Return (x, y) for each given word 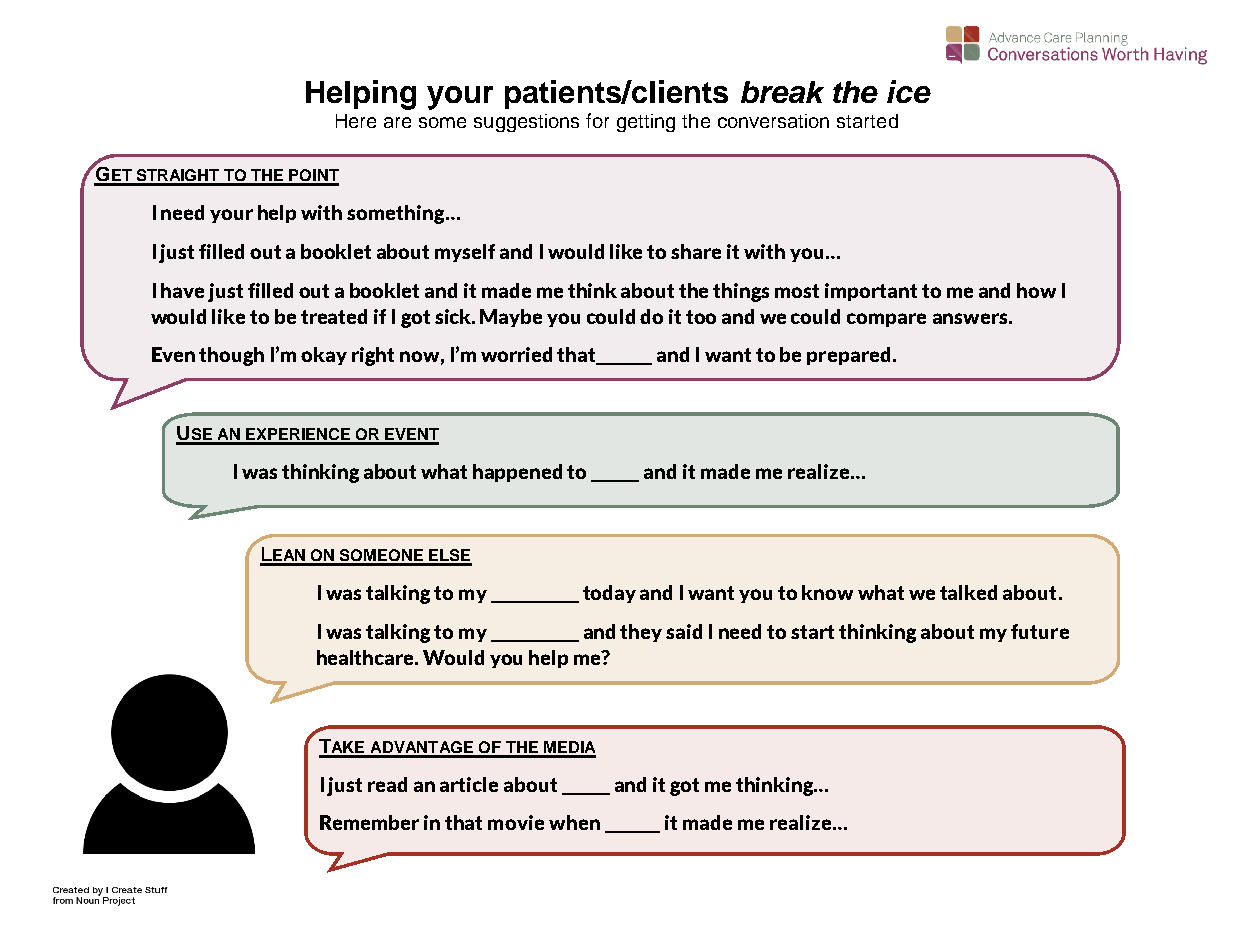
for (597, 120)
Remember (369, 822)
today (609, 594)
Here (356, 121)
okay (324, 356)
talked (968, 592)
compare (886, 320)
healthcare (367, 657)
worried (516, 354)
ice (909, 91)
